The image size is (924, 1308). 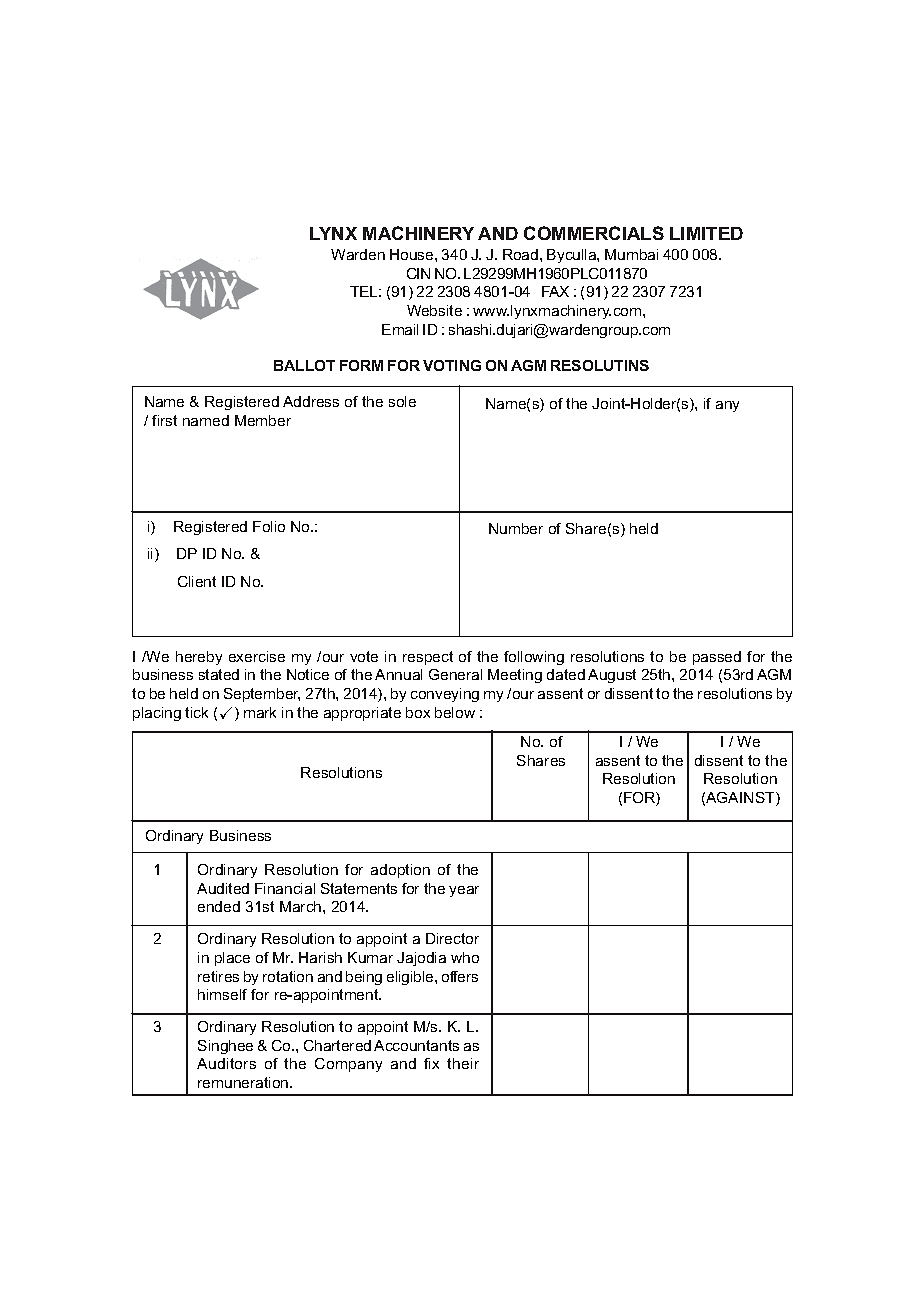 What do you see at coordinates (219, 674) in the screenshot?
I see `stated` at bounding box center [219, 674].
